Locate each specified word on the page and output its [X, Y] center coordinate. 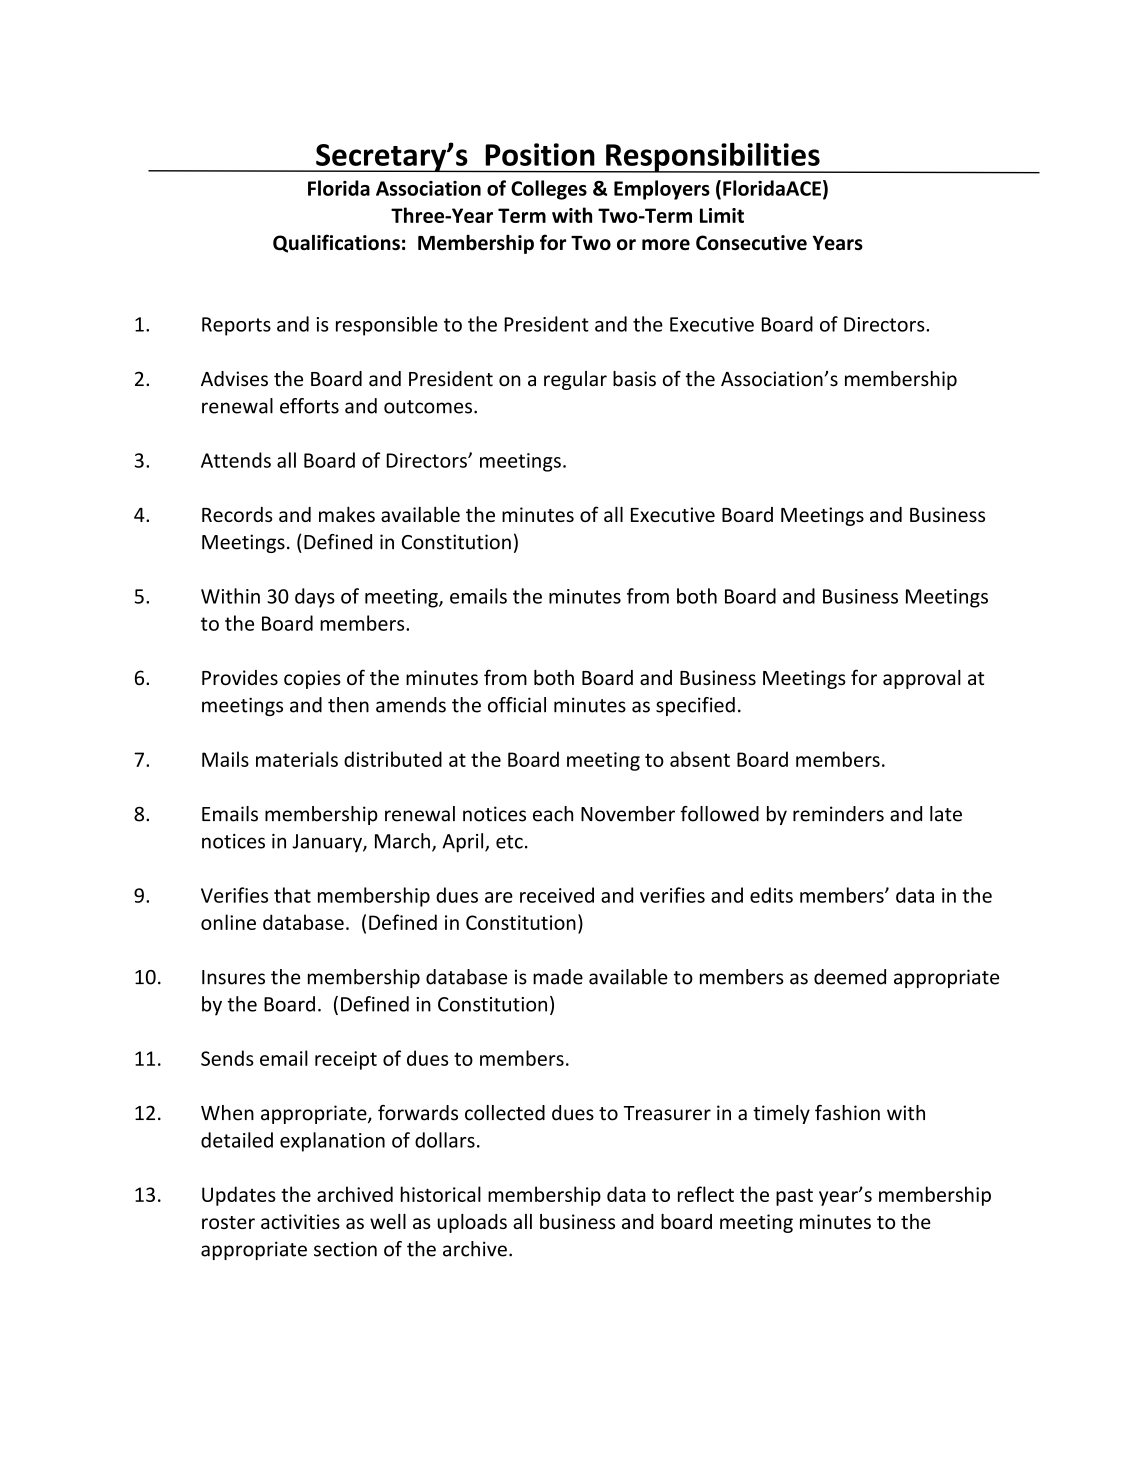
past [794, 1197]
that [292, 895]
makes [347, 514]
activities [300, 1221]
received [557, 895]
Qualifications [336, 243]
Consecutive [751, 242]
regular [575, 380]
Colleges [549, 190]
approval [922, 679]
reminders [838, 814]
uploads [472, 1223]
